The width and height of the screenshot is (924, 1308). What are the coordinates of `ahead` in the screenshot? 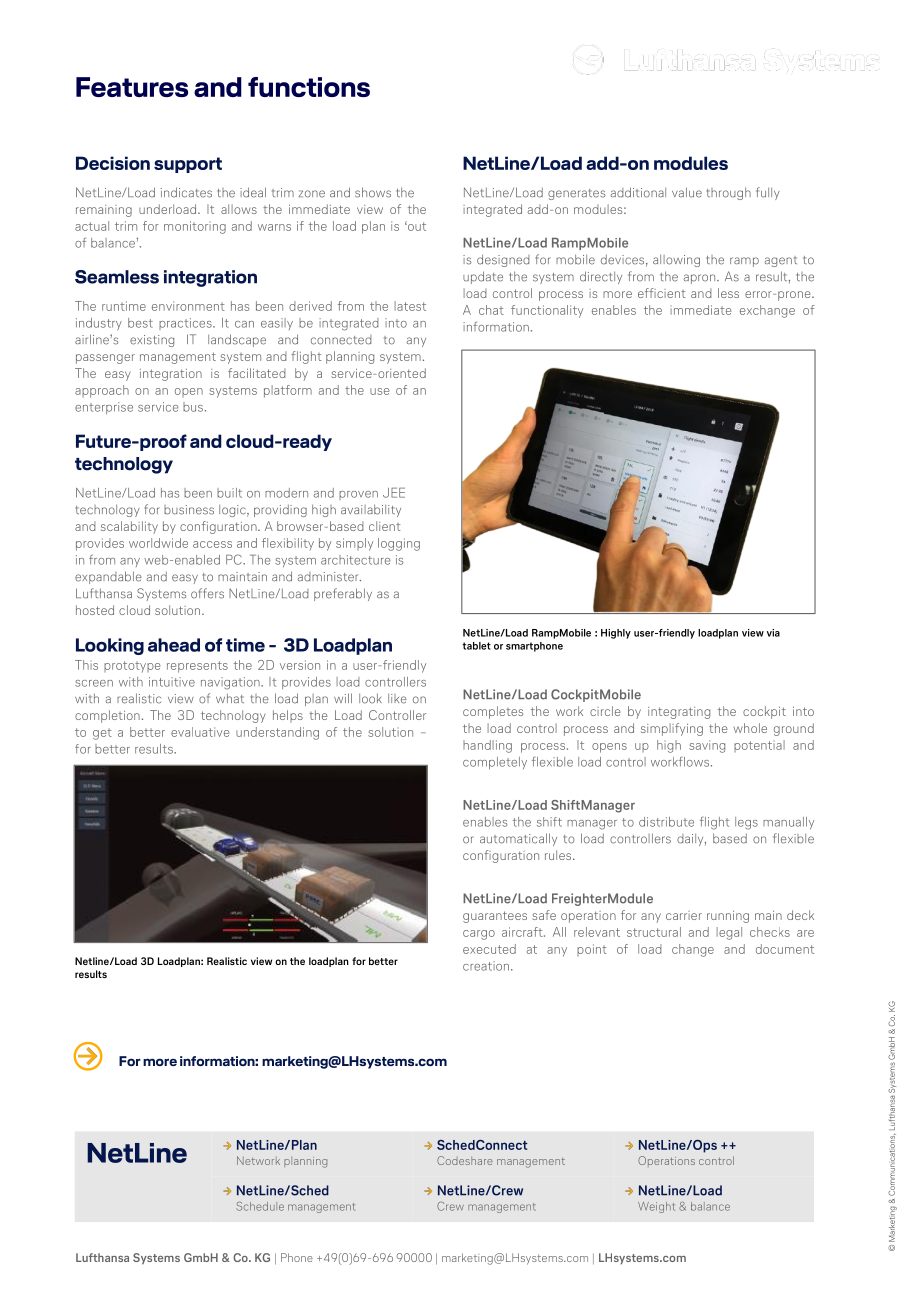 It's located at (174, 645).
